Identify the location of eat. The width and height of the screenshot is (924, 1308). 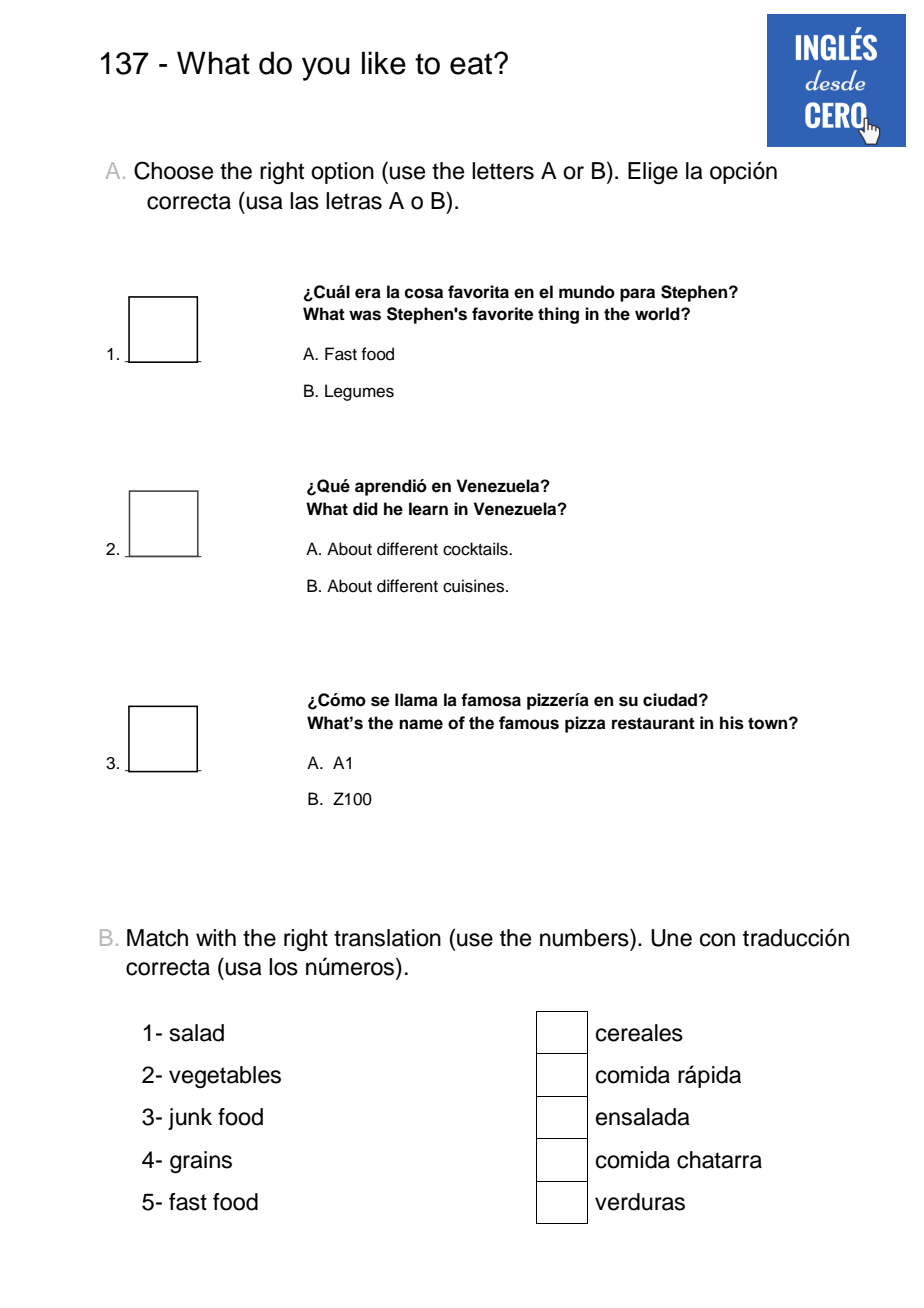
(472, 64).
